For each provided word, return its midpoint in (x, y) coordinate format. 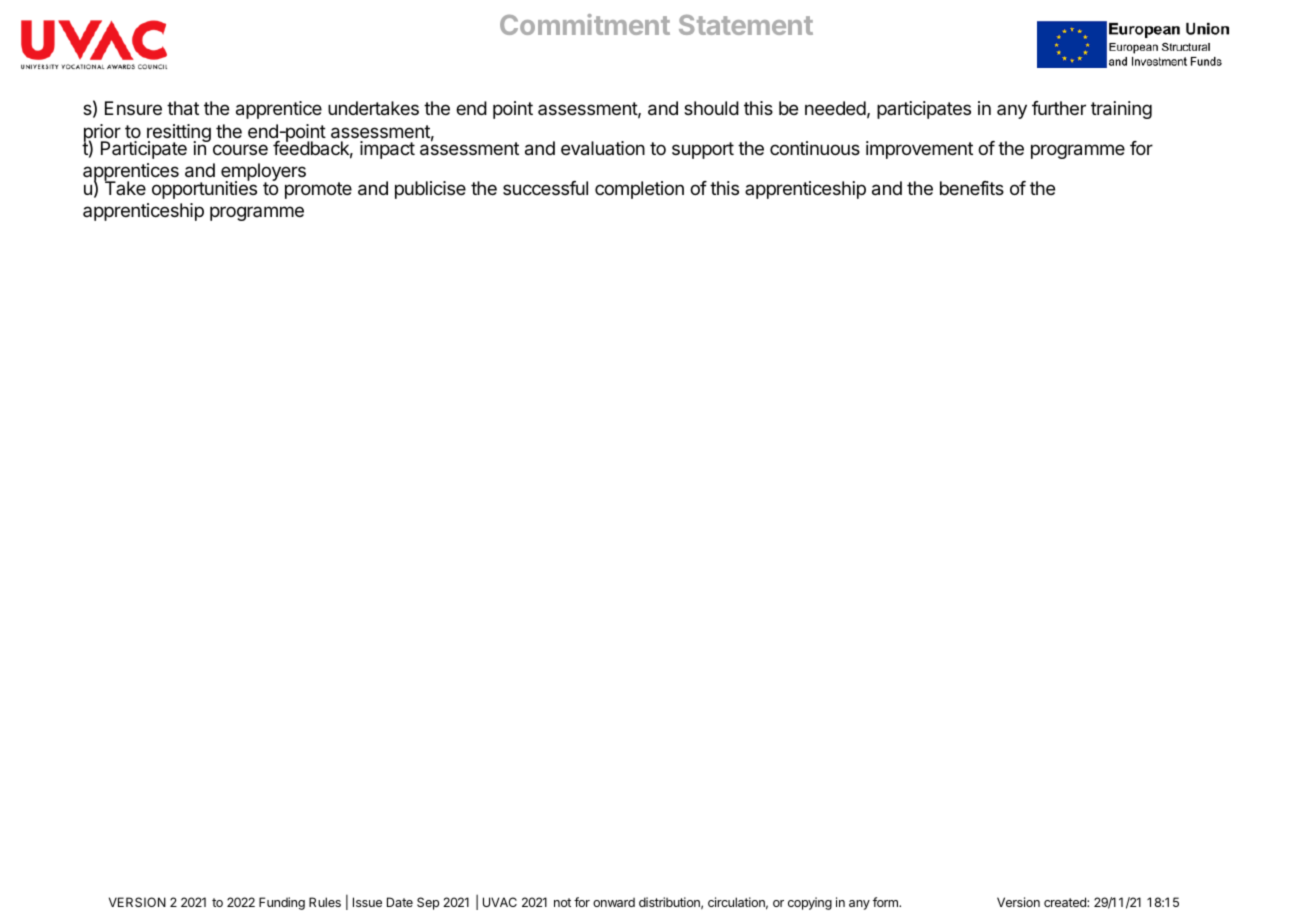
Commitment (585, 24)
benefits (972, 188)
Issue (367, 902)
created (1066, 902)
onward (614, 902)
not (562, 902)
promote (318, 190)
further (1059, 108)
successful (545, 188)
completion (639, 190)
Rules (325, 902)
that (183, 108)
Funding (282, 903)
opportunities (204, 189)
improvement (919, 150)
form (886, 902)
